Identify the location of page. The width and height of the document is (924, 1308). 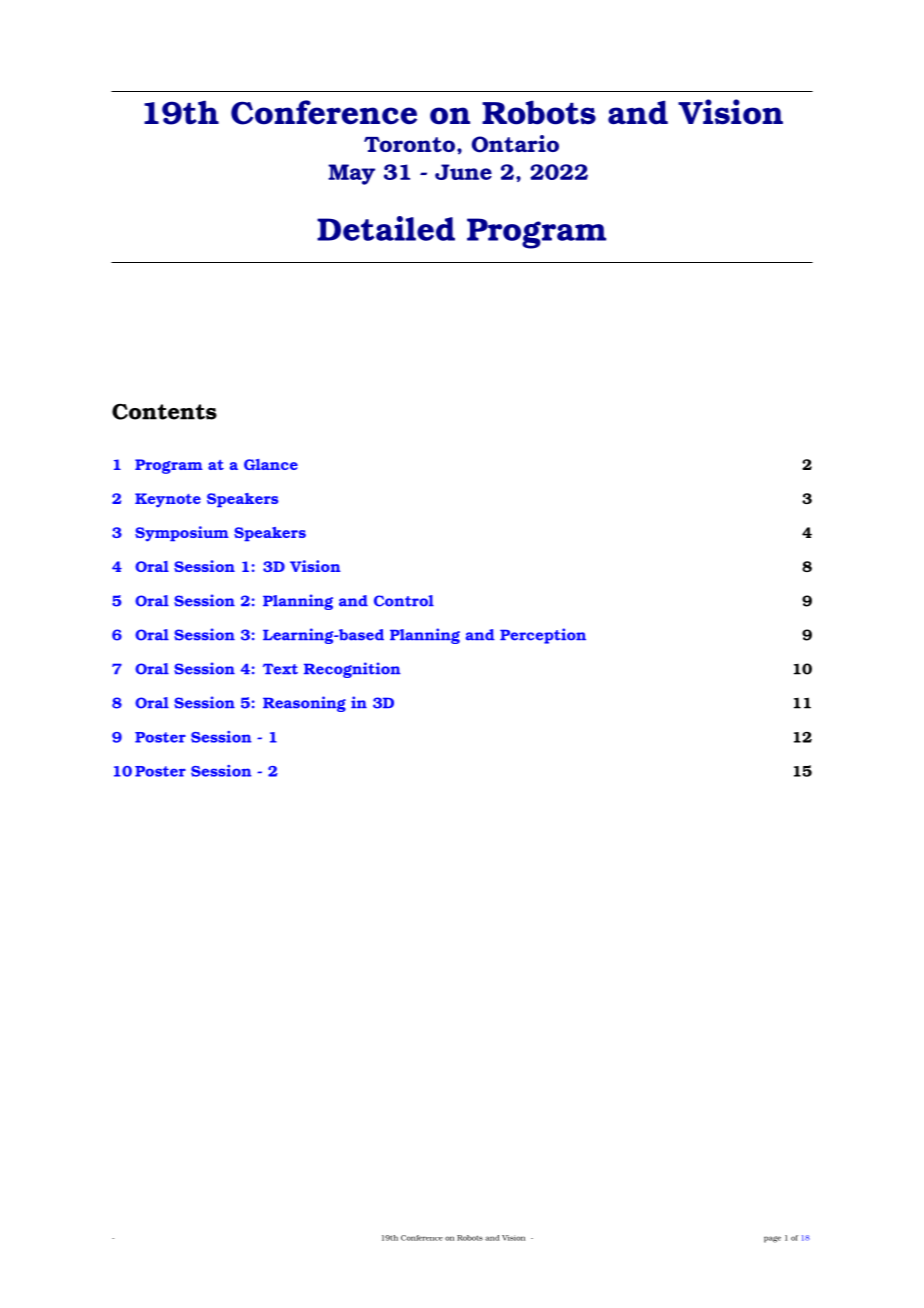
(772, 1239).
